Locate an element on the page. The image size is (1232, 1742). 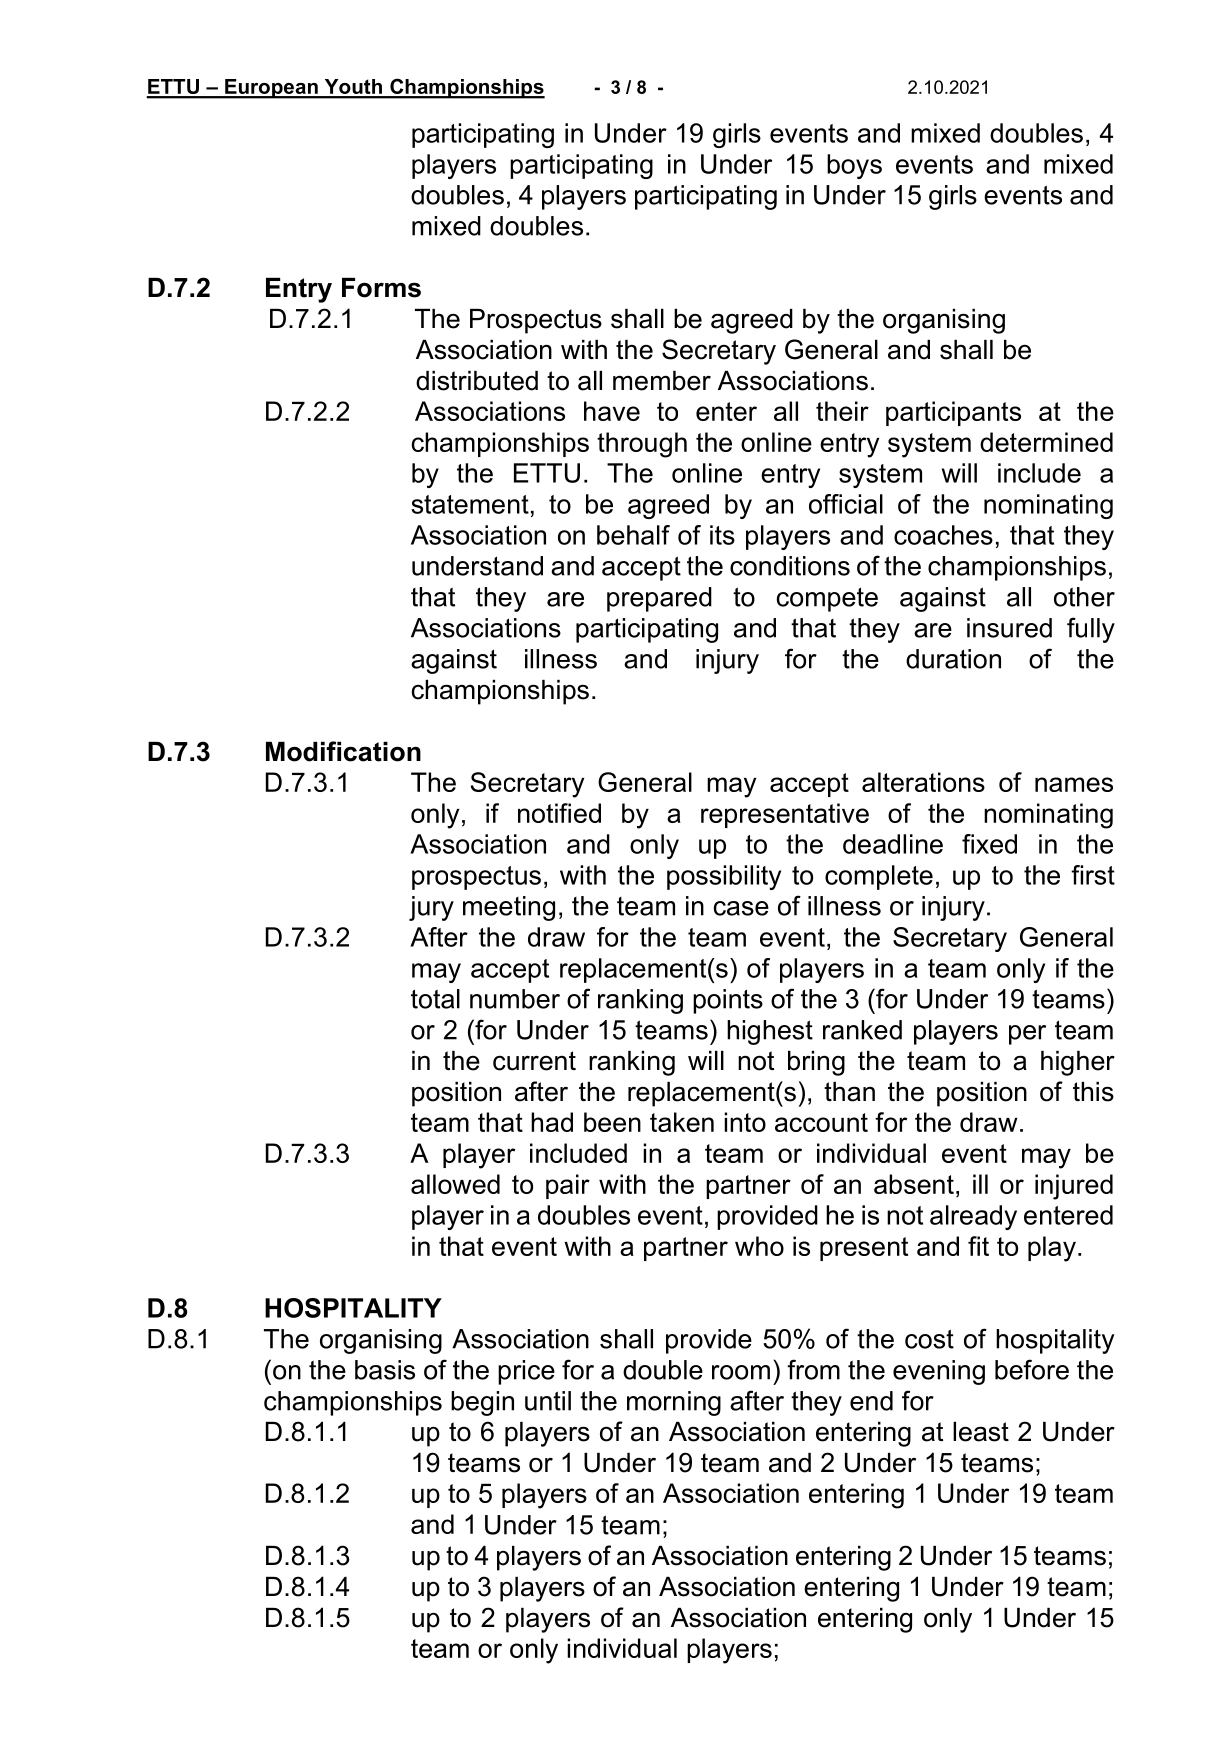
morning is located at coordinates (674, 1403).
